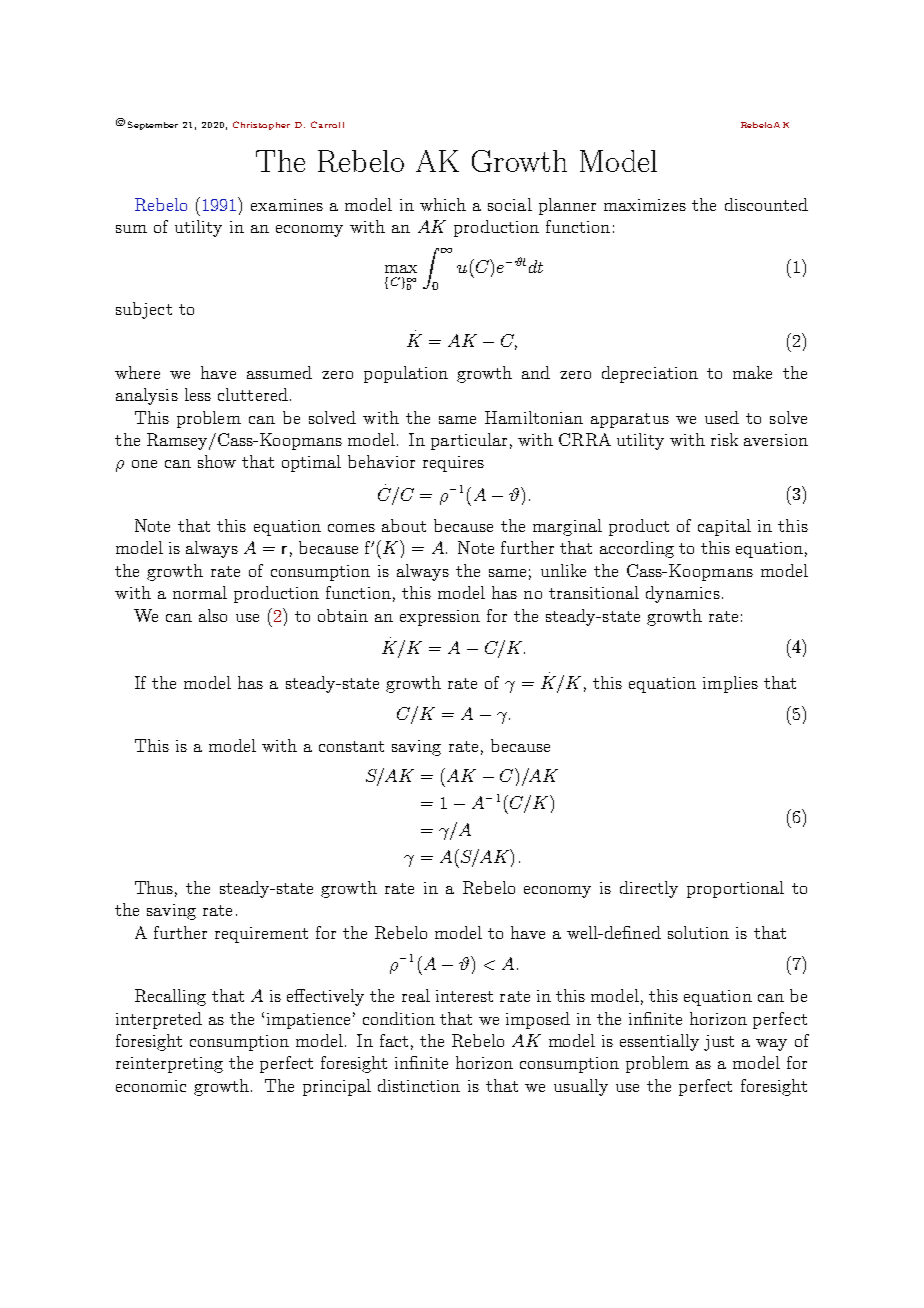  What do you see at coordinates (645, 205) in the screenshot?
I see `maximizes` at bounding box center [645, 205].
